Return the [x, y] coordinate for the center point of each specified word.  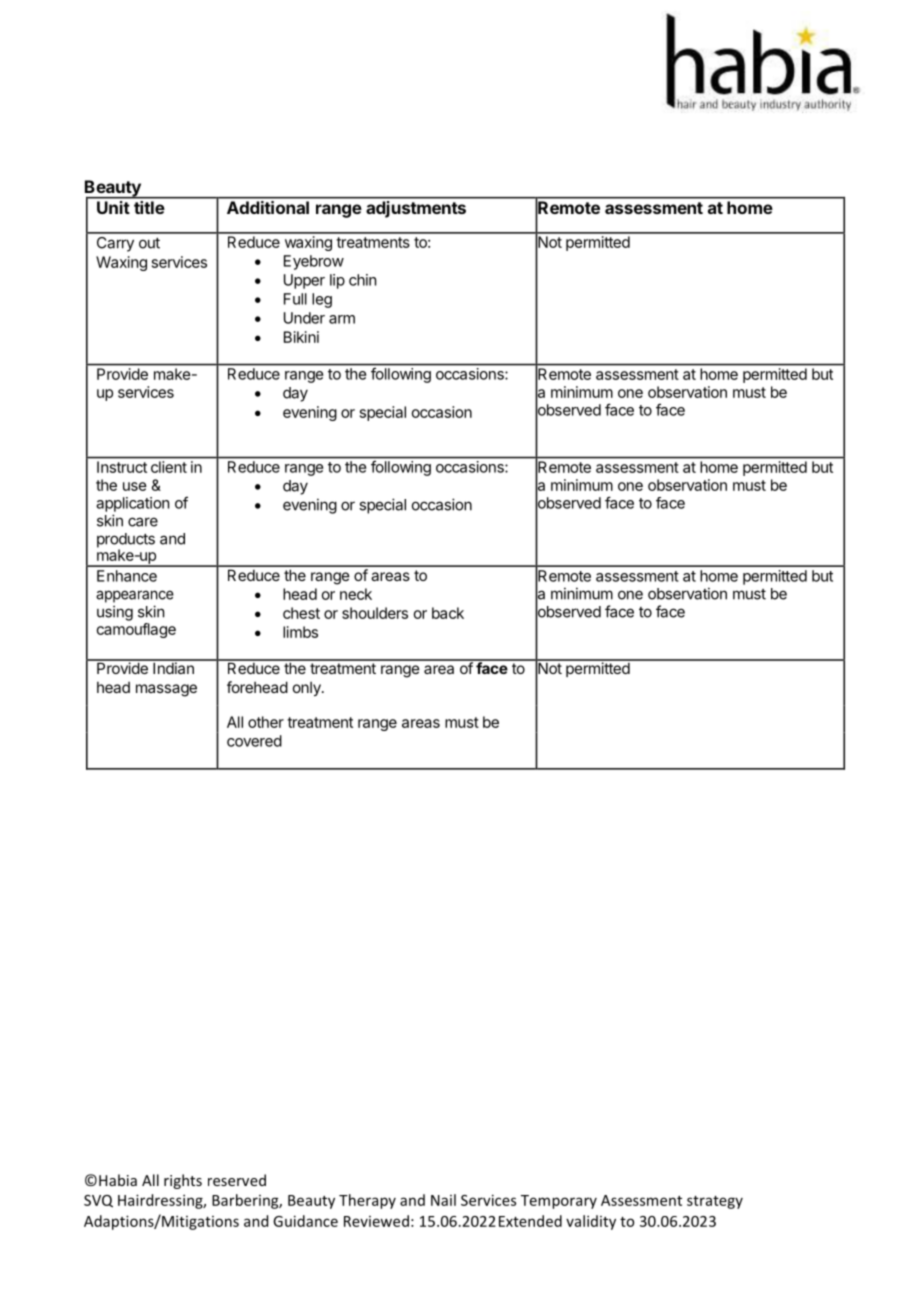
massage [166, 690]
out [149, 243]
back [448, 613]
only [308, 688]
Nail [443, 1200]
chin [362, 280]
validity [591, 1222]
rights [183, 1181]
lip [337, 281]
